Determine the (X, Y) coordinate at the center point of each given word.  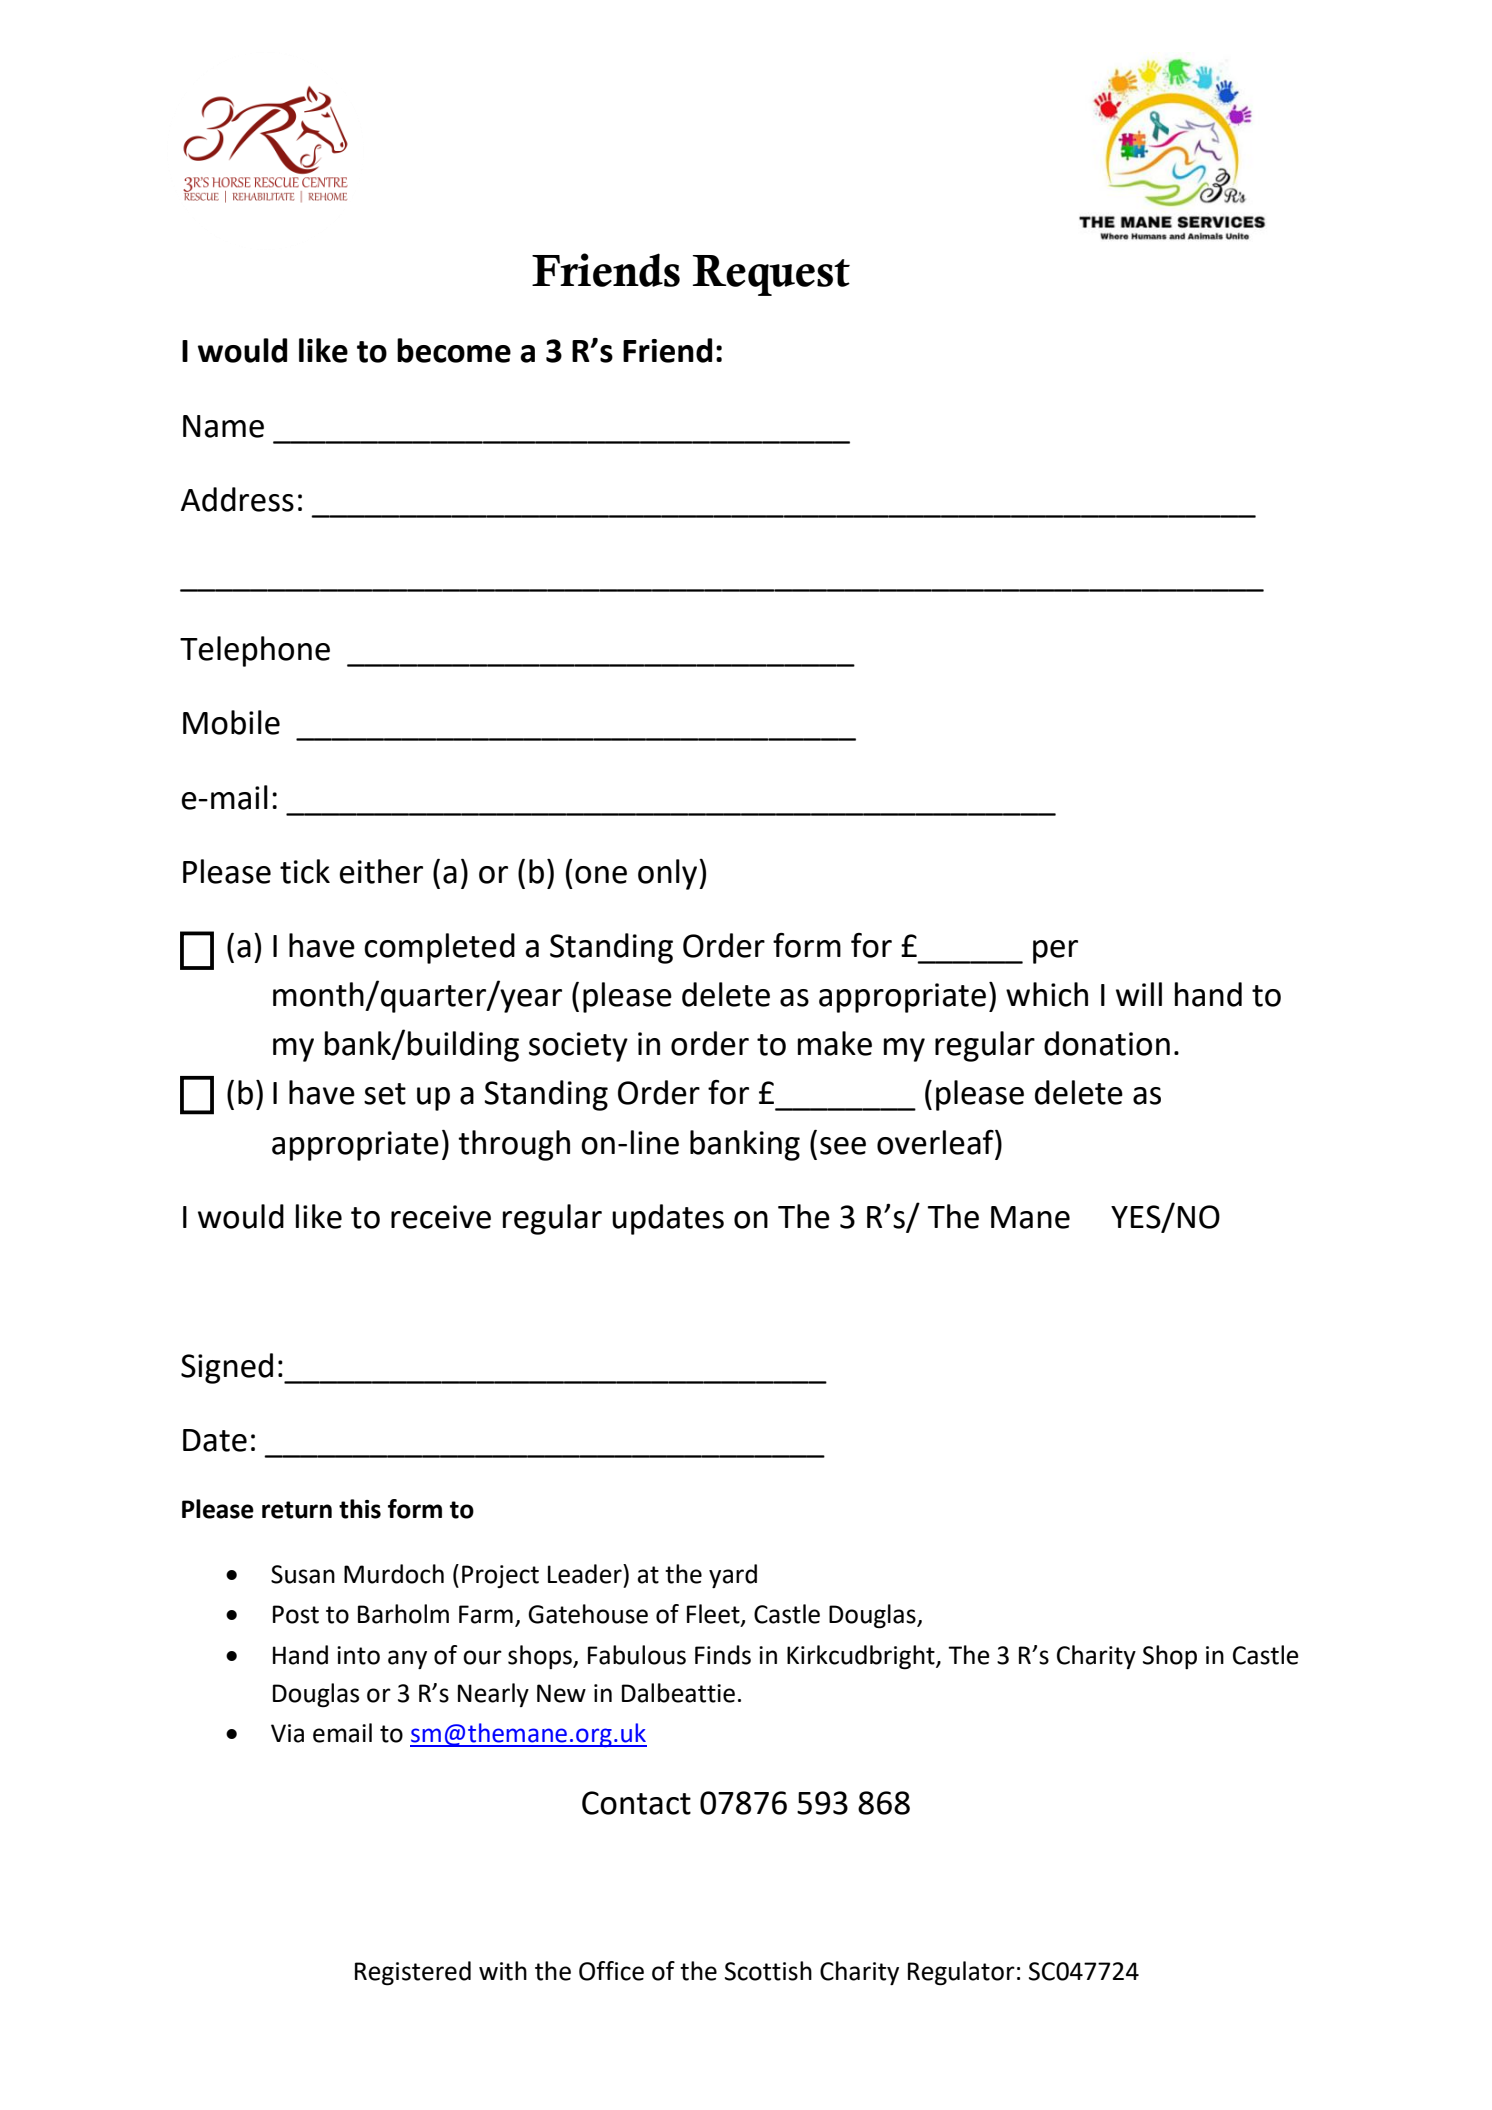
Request (771, 275)
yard (733, 1576)
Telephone (255, 651)
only (669, 874)
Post (296, 1614)
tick (305, 871)
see (843, 1146)
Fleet (714, 1615)
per (1055, 952)
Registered (413, 1973)
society (578, 1047)
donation (1107, 1043)
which (1047, 994)
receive (441, 1217)
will (1139, 994)
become (454, 350)
